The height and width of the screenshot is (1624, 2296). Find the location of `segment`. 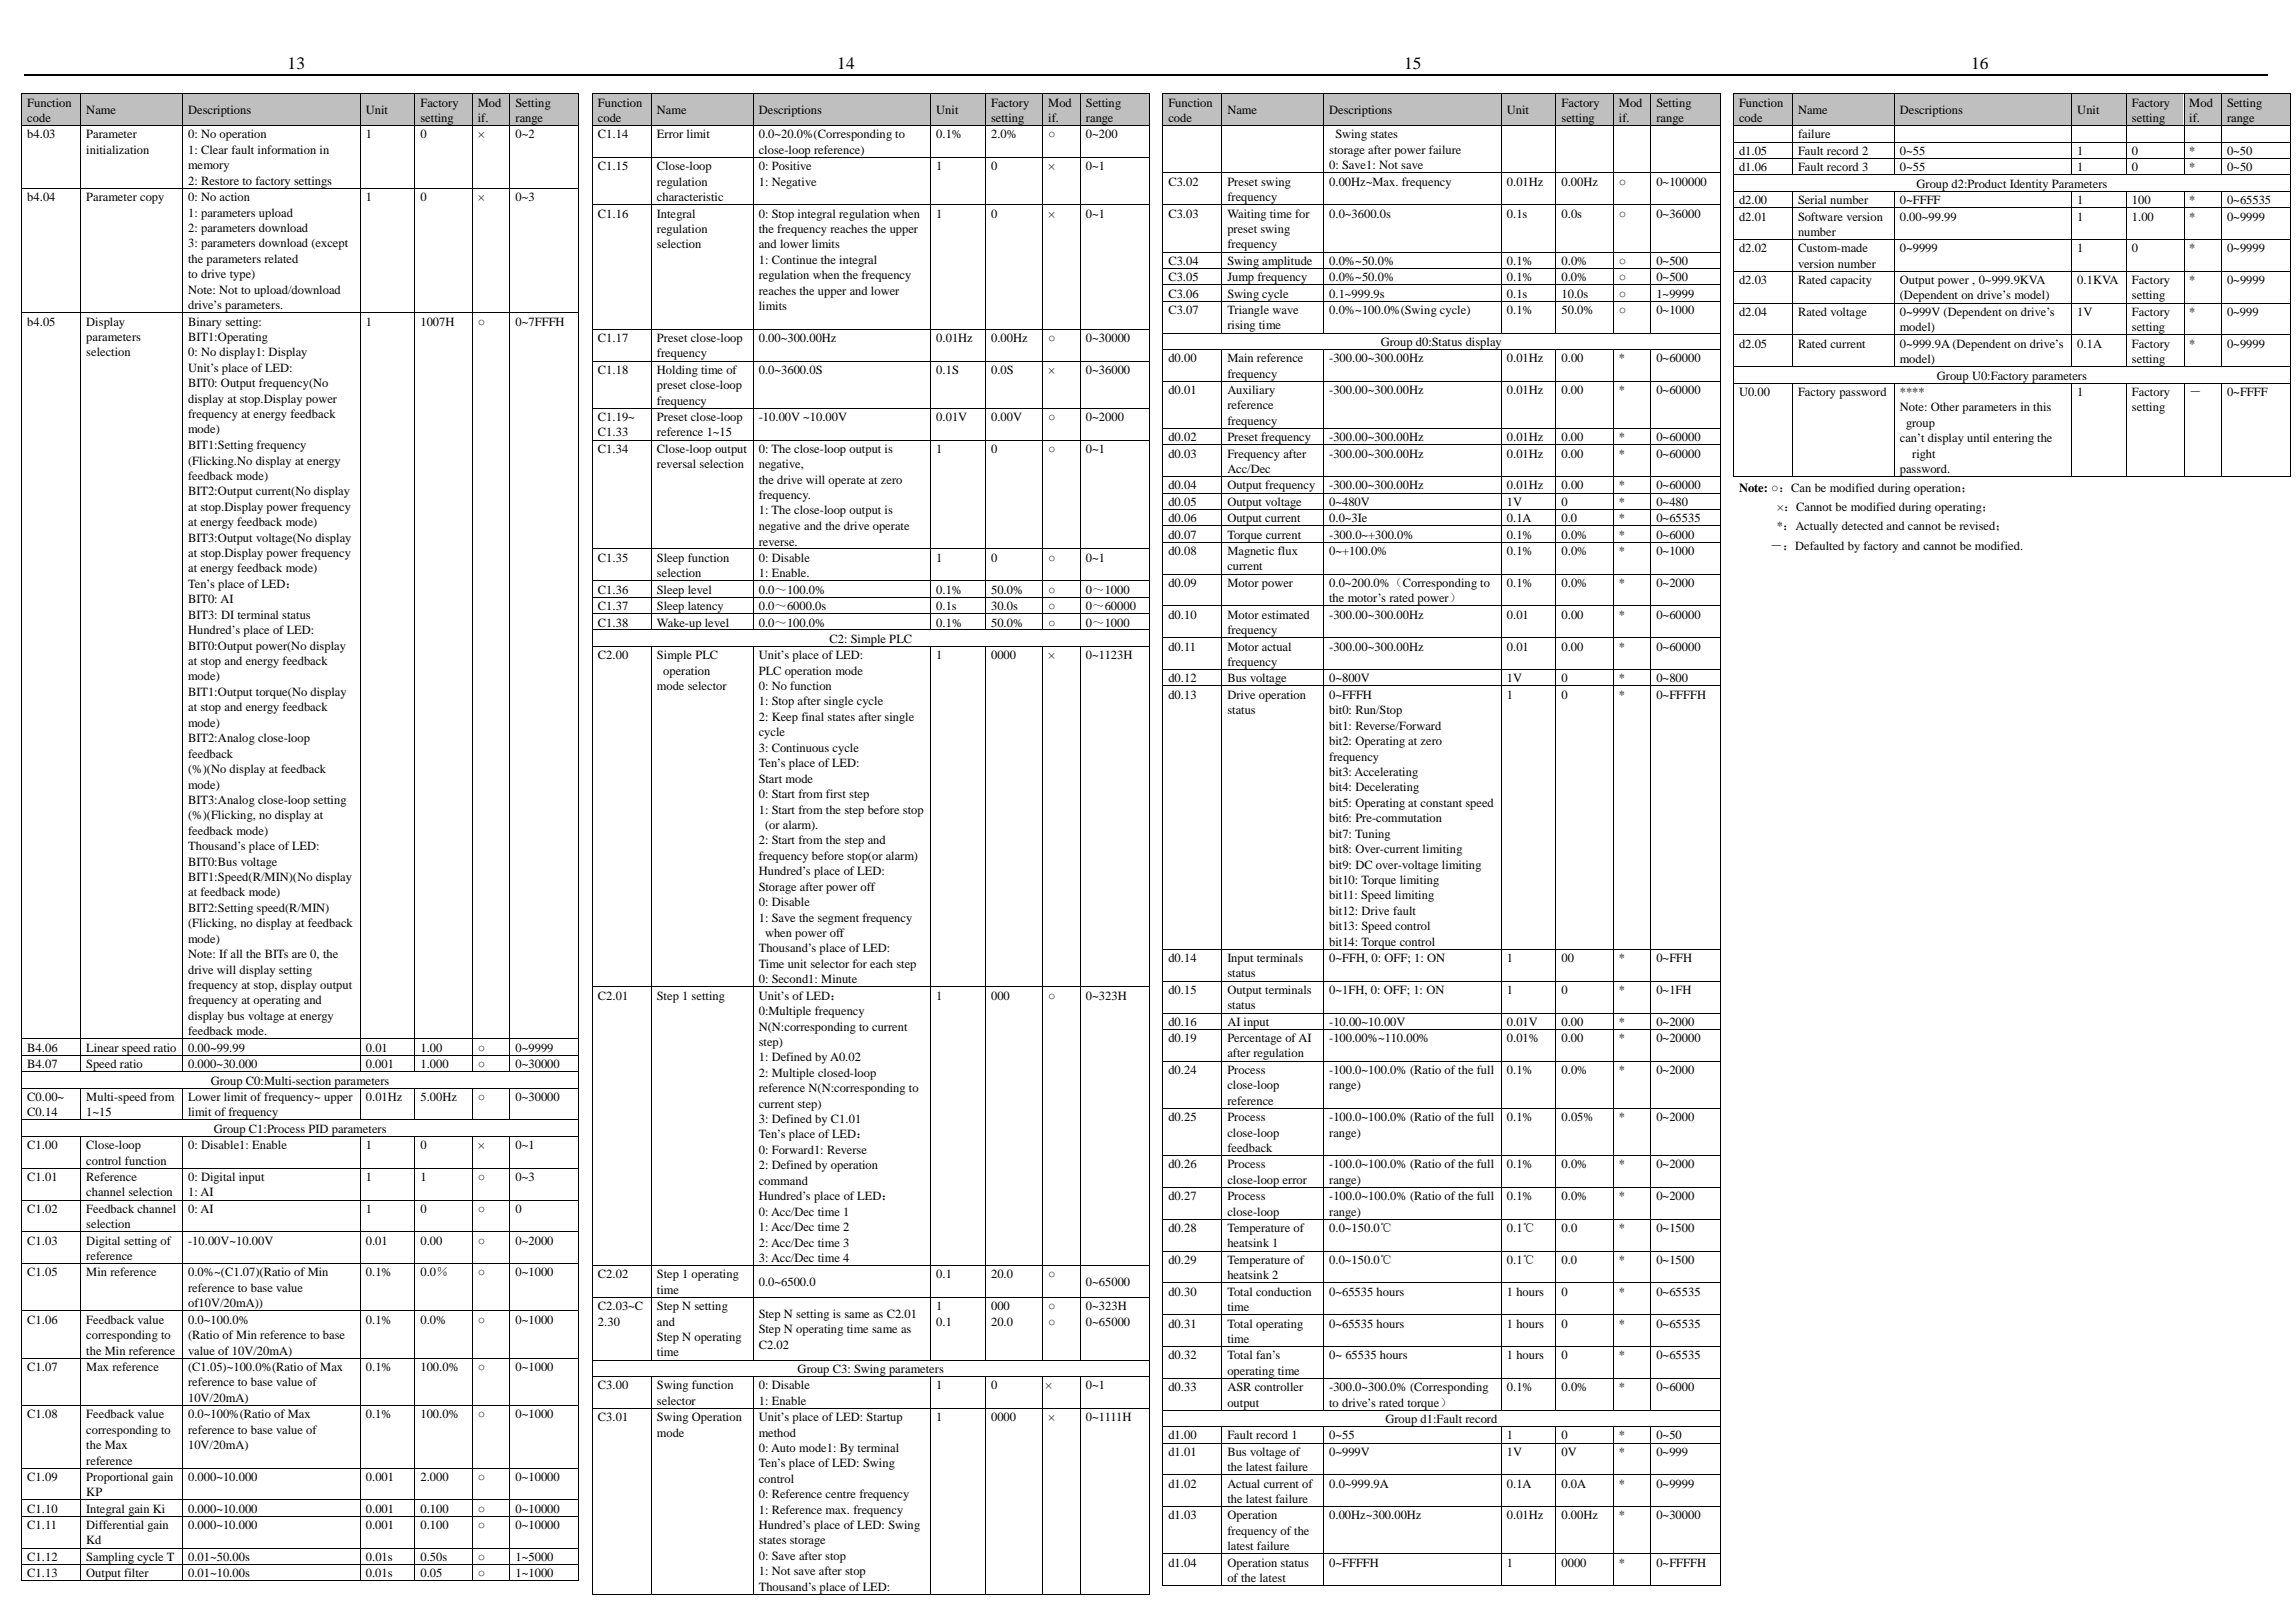

segment is located at coordinates (838, 920).
